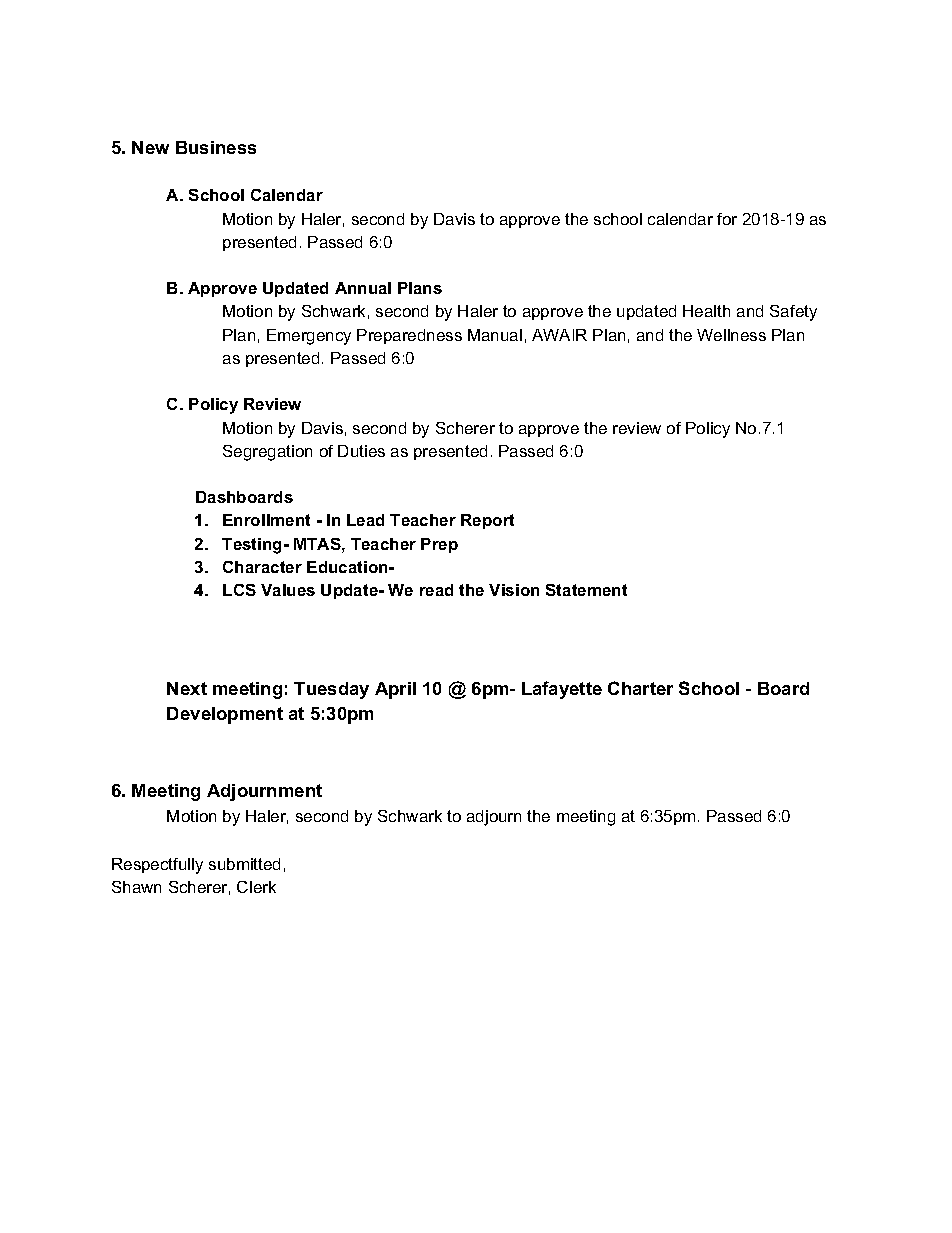  Describe the element at coordinates (244, 864) in the page. I see `submitted` at that location.
